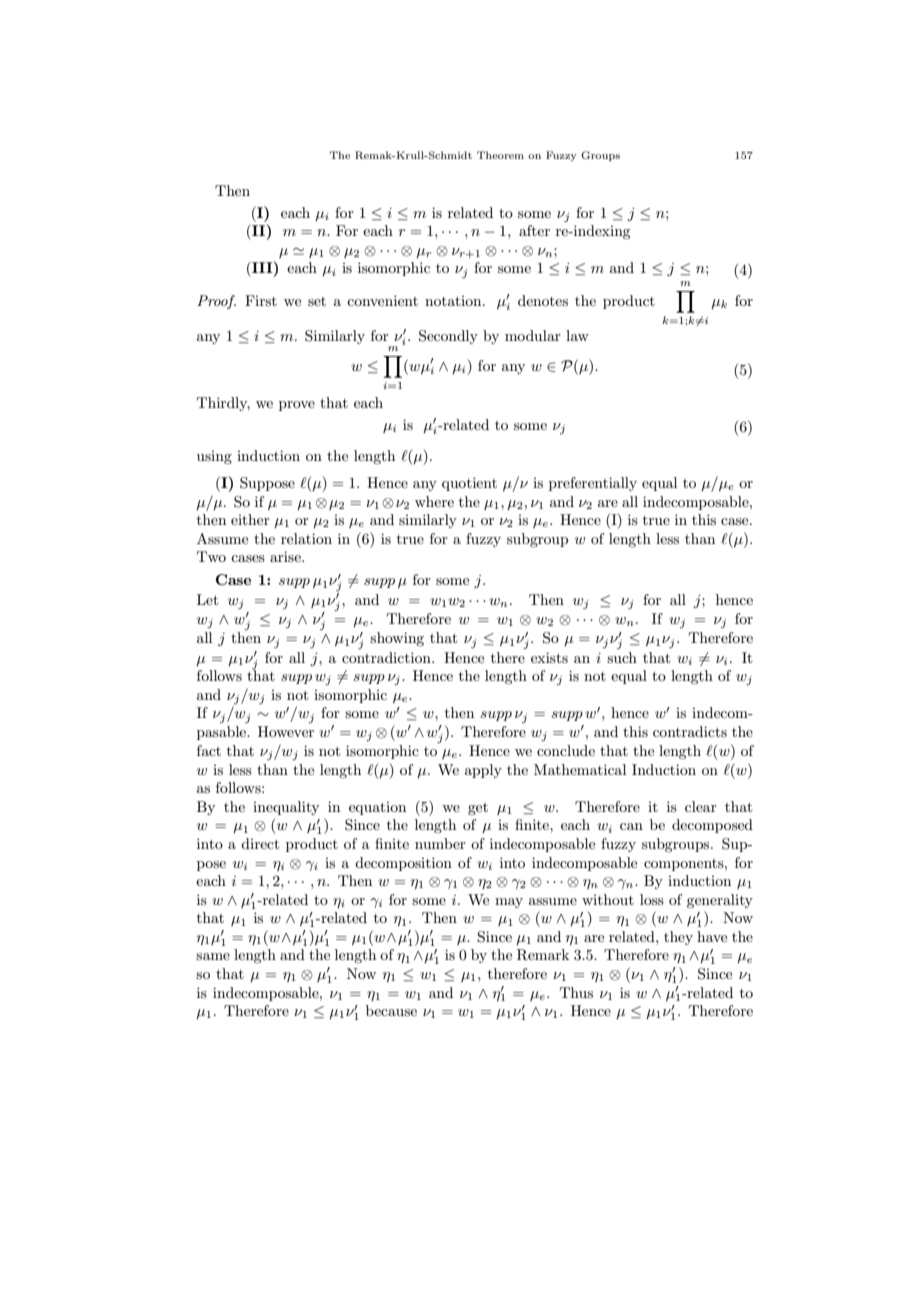  What do you see at coordinates (483, 771) in the page?
I see `apply` at bounding box center [483, 771].
